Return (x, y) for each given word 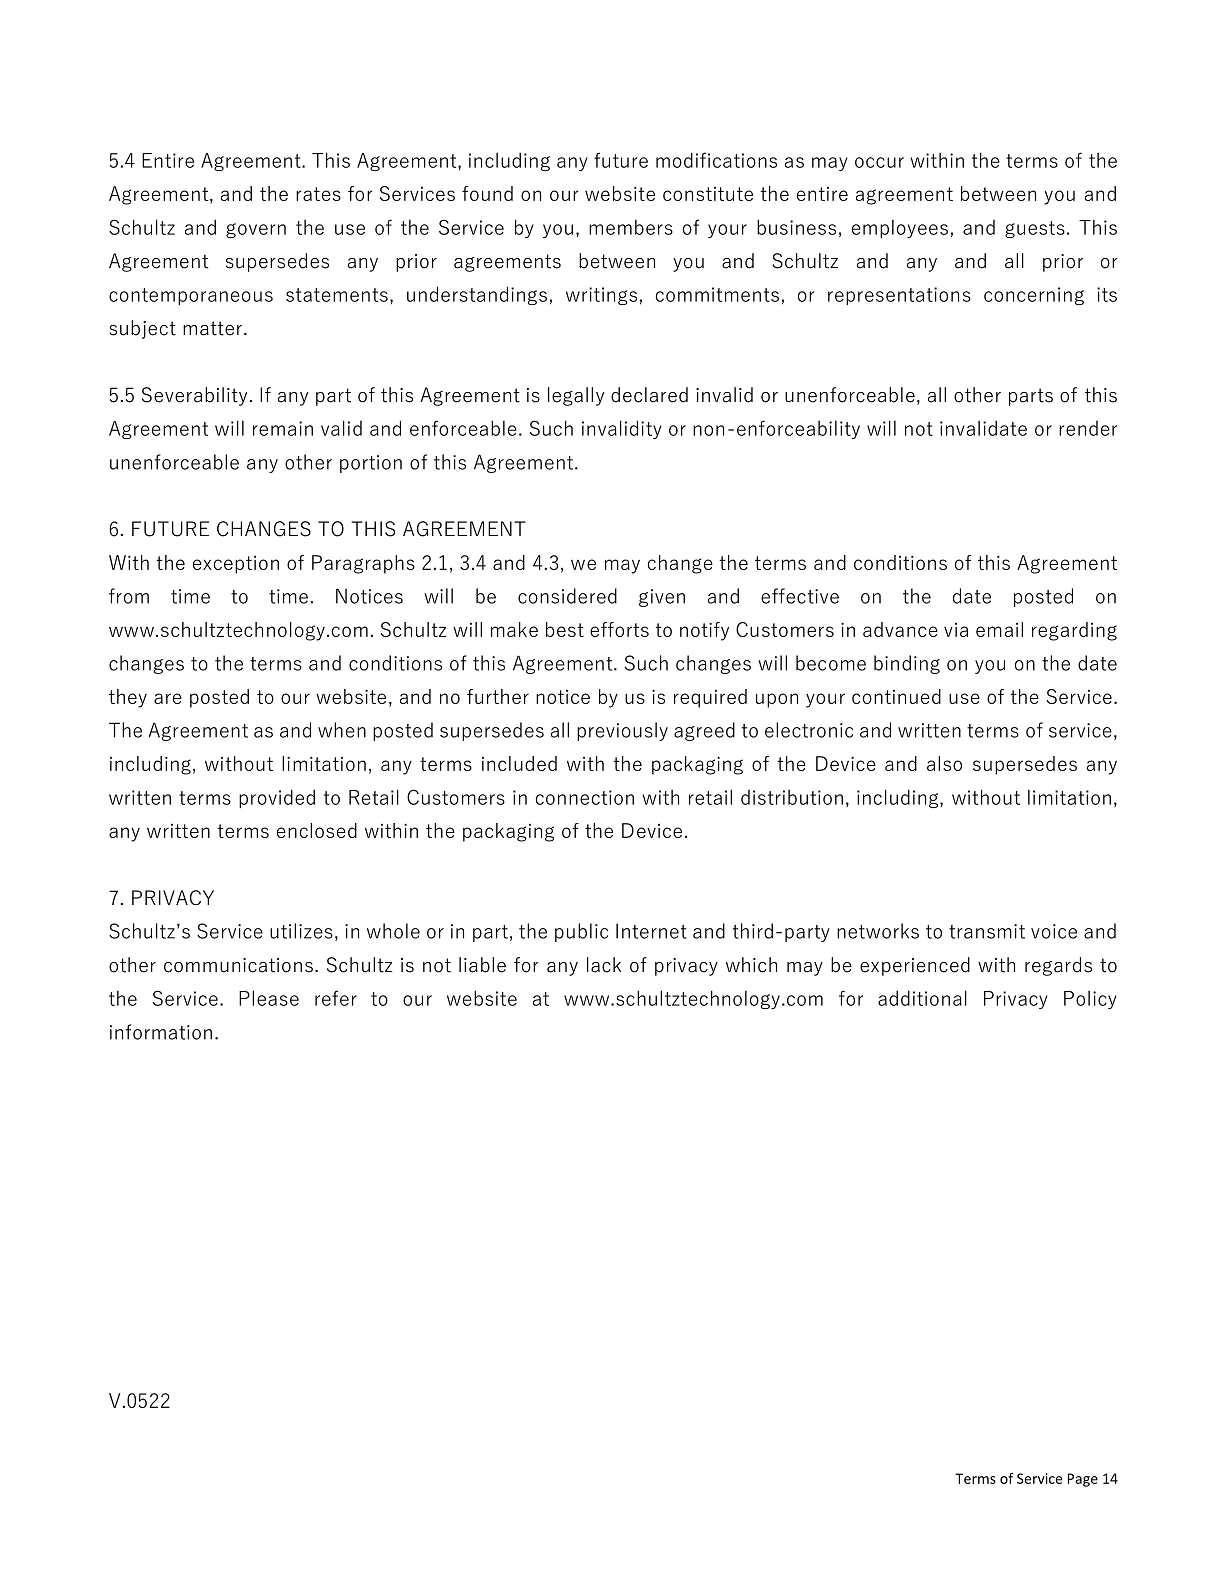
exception (236, 565)
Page (1083, 1480)
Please (269, 998)
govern (256, 230)
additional (922, 998)
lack (604, 965)
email (999, 629)
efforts (619, 629)
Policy (1090, 1000)
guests (1035, 229)
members (631, 227)
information (161, 1032)
